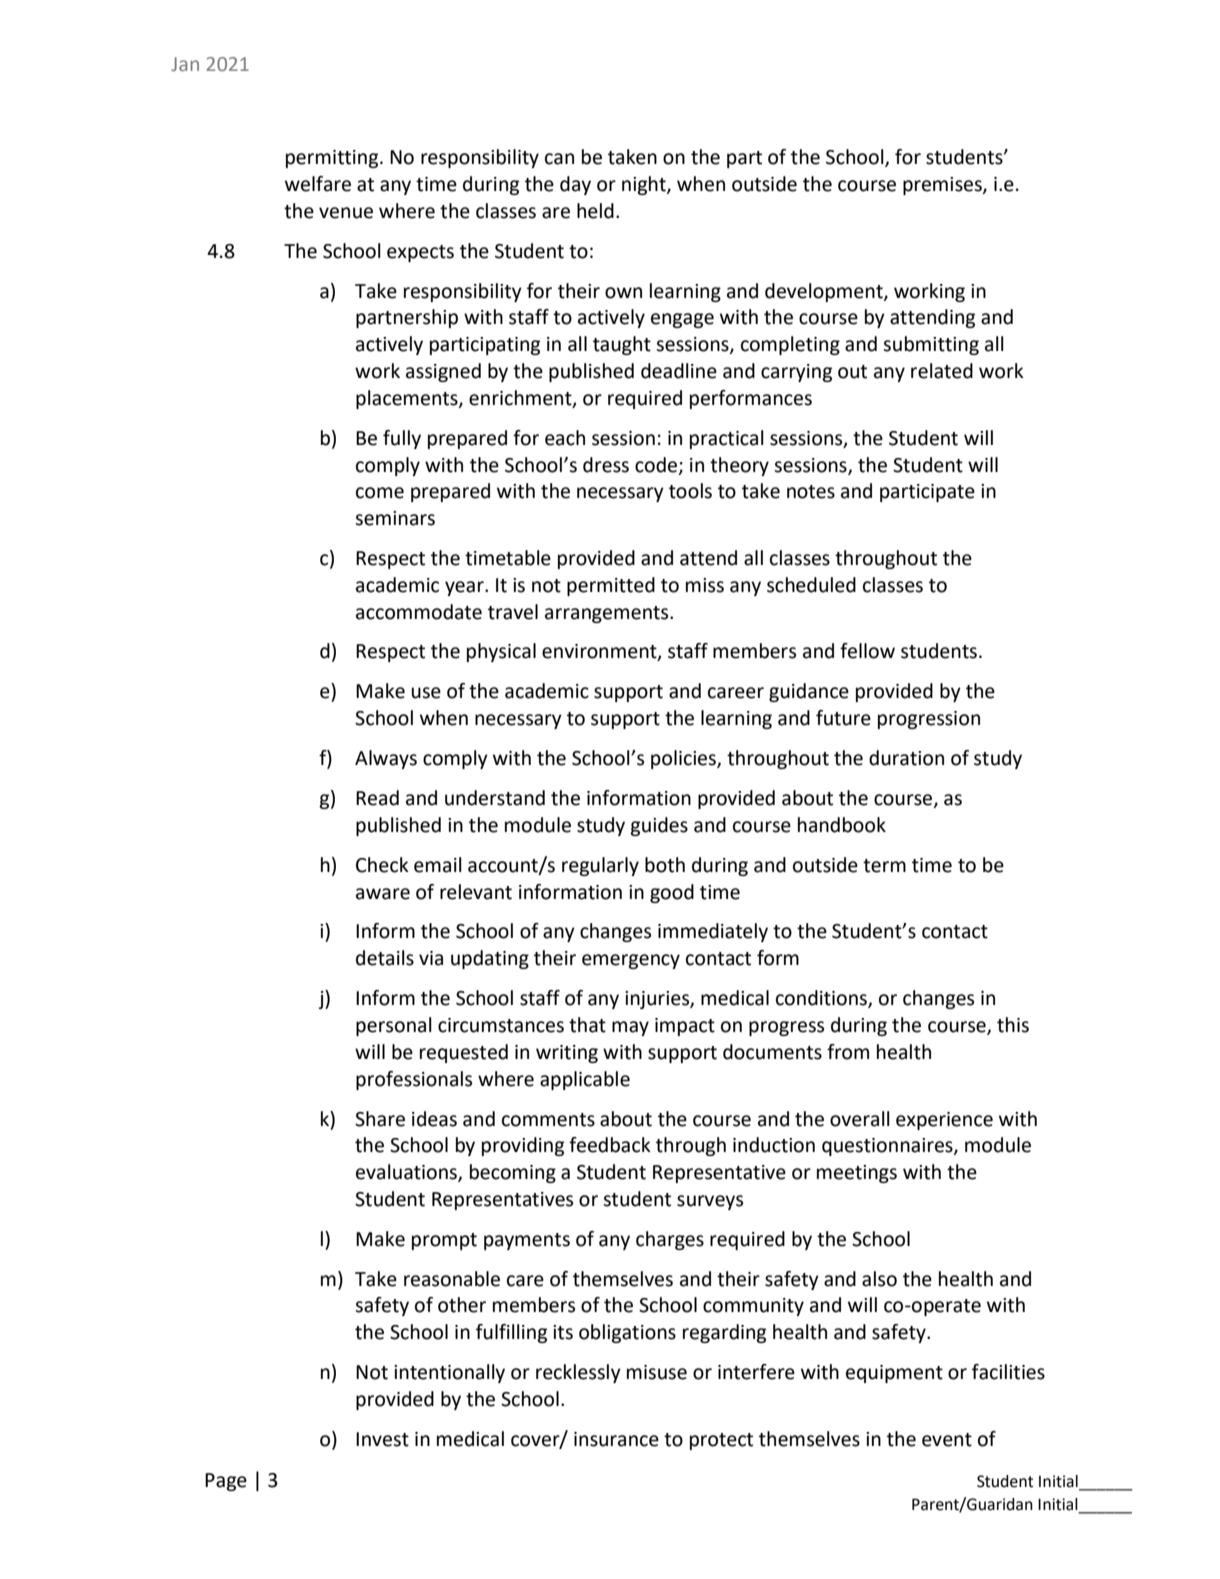  Describe the element at coordinates (659, 826) in the screenshot. I see `guides` at that location.
